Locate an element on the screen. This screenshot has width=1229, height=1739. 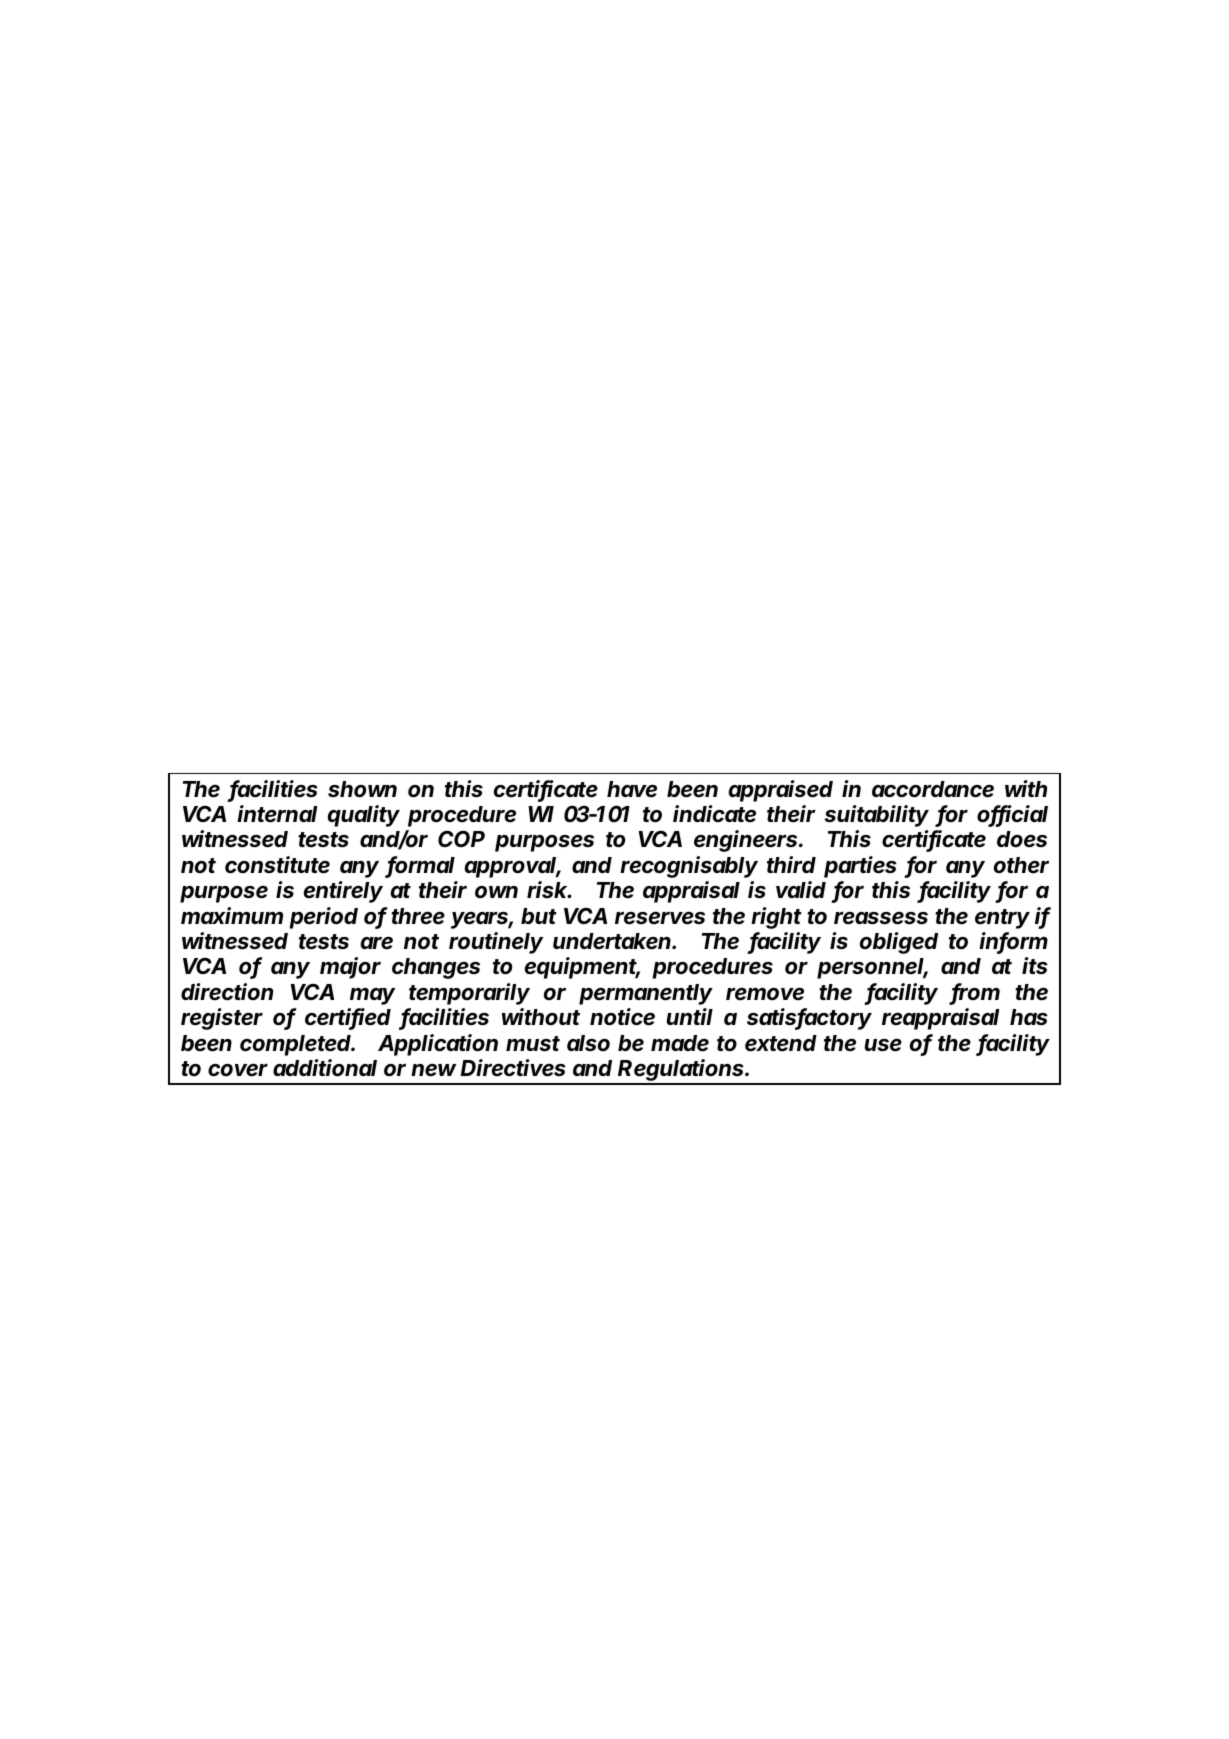
shown is located at coordinates (362, 789).
